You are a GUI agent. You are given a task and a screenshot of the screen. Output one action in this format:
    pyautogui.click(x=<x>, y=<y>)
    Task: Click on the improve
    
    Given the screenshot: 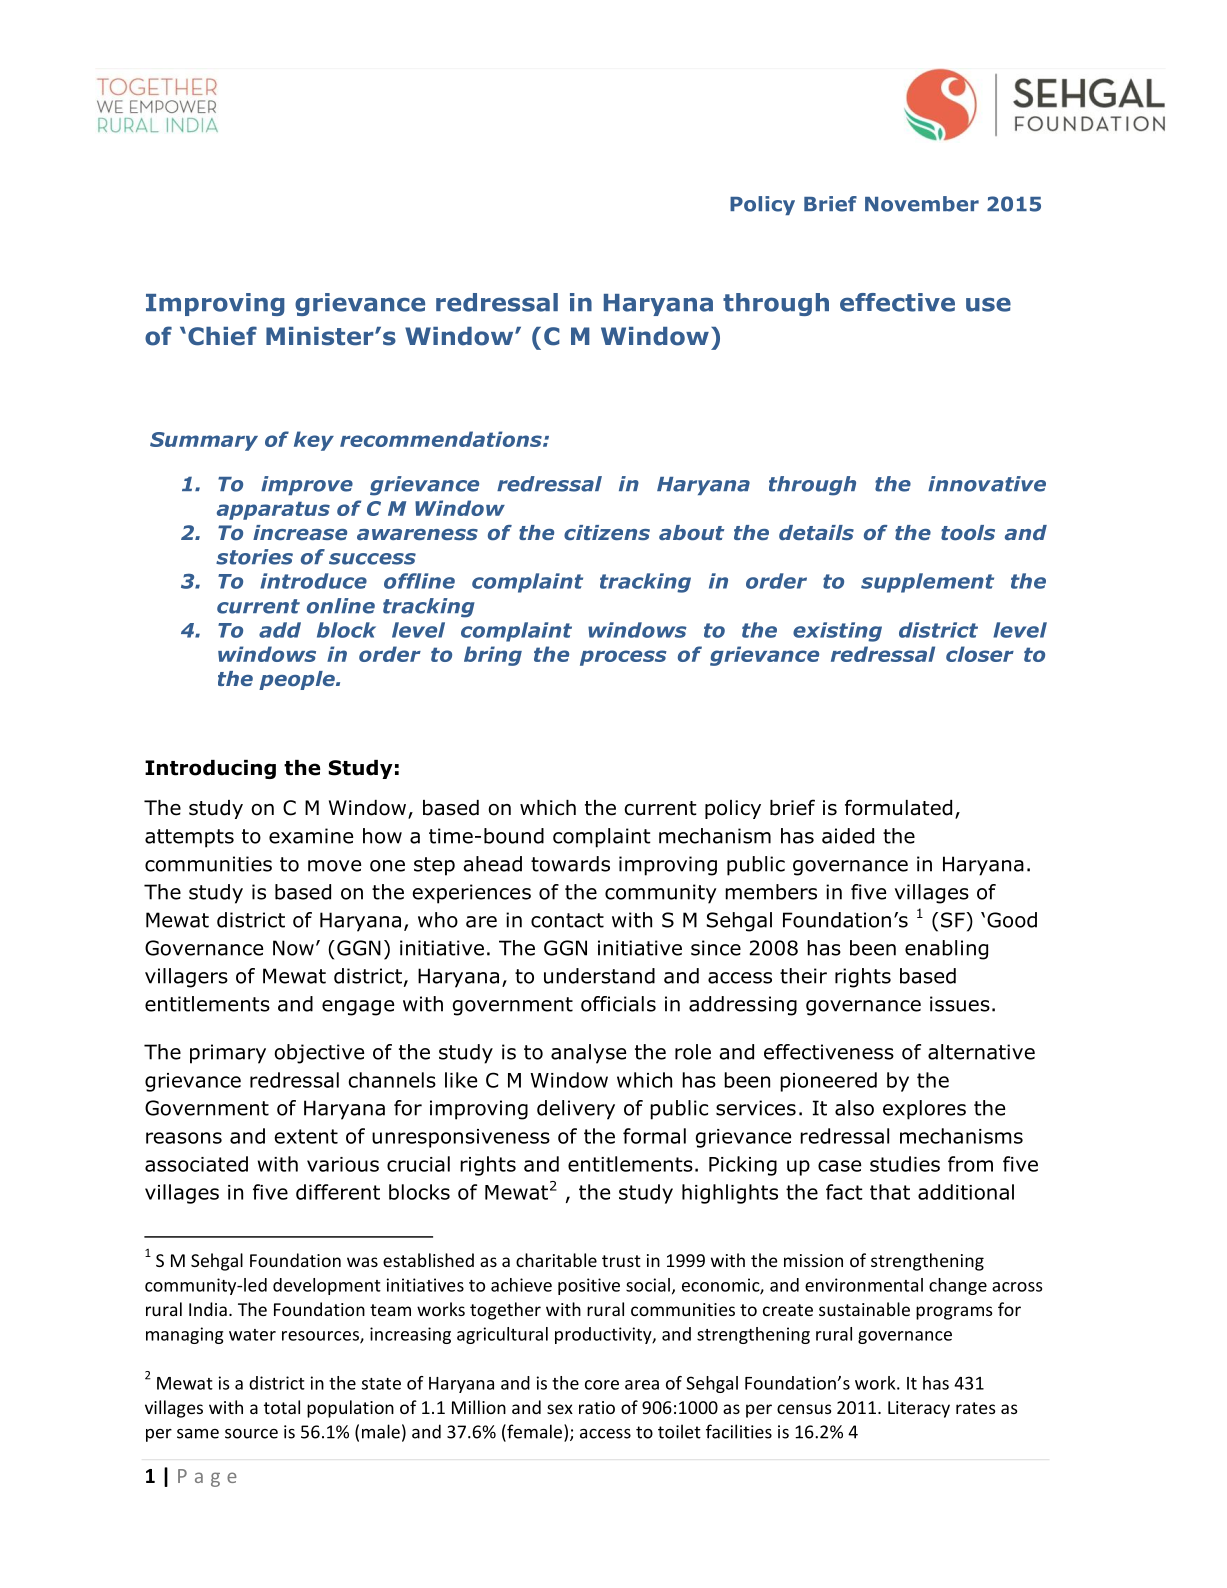 What is the action you would take?
    pyautogui.click(x=307, y=485)
